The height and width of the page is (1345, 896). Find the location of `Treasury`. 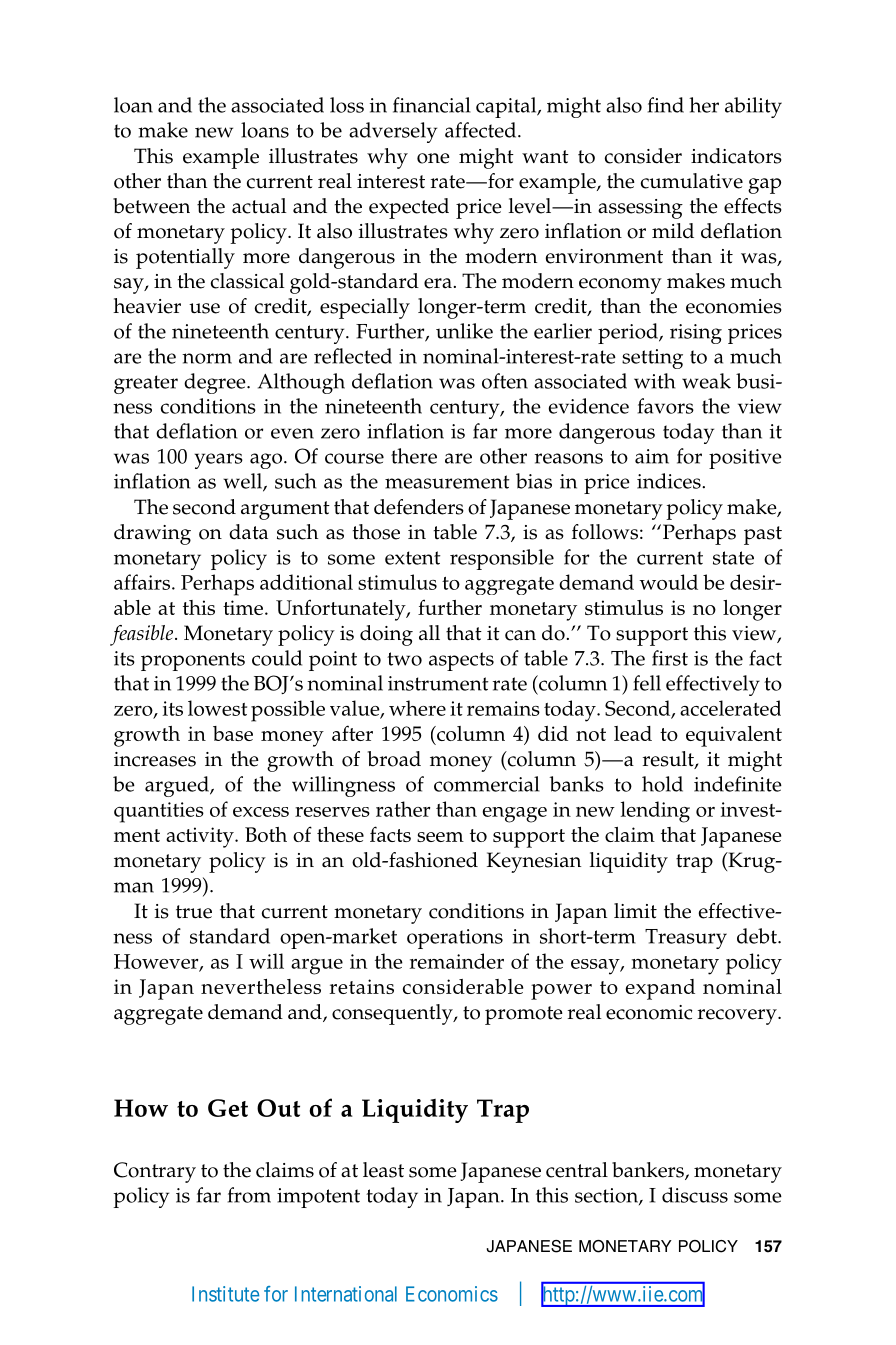

Treasury is located at coordinates (686, 939).
